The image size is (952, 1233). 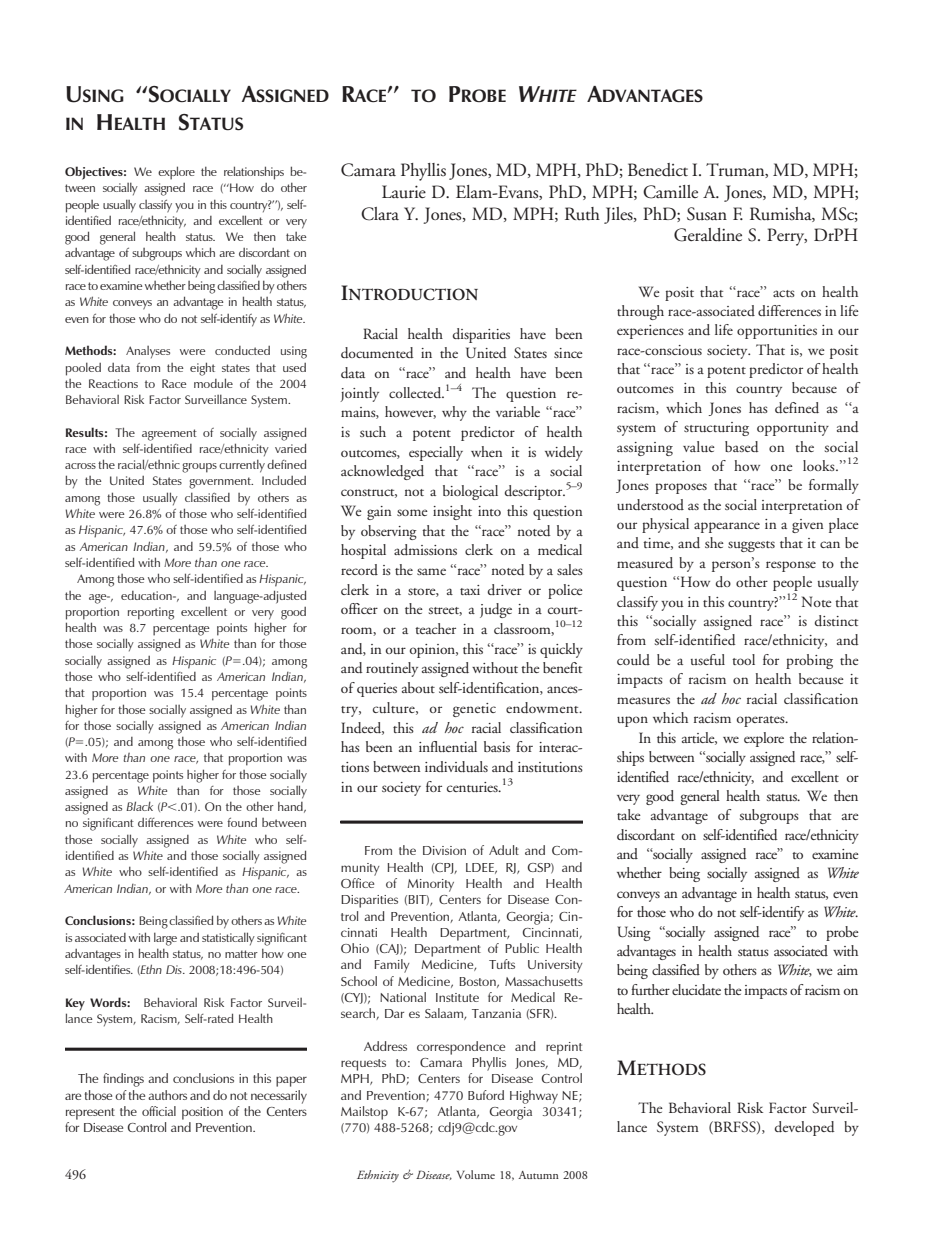 I want to click on Laurie, so click(x=404, y=192).
